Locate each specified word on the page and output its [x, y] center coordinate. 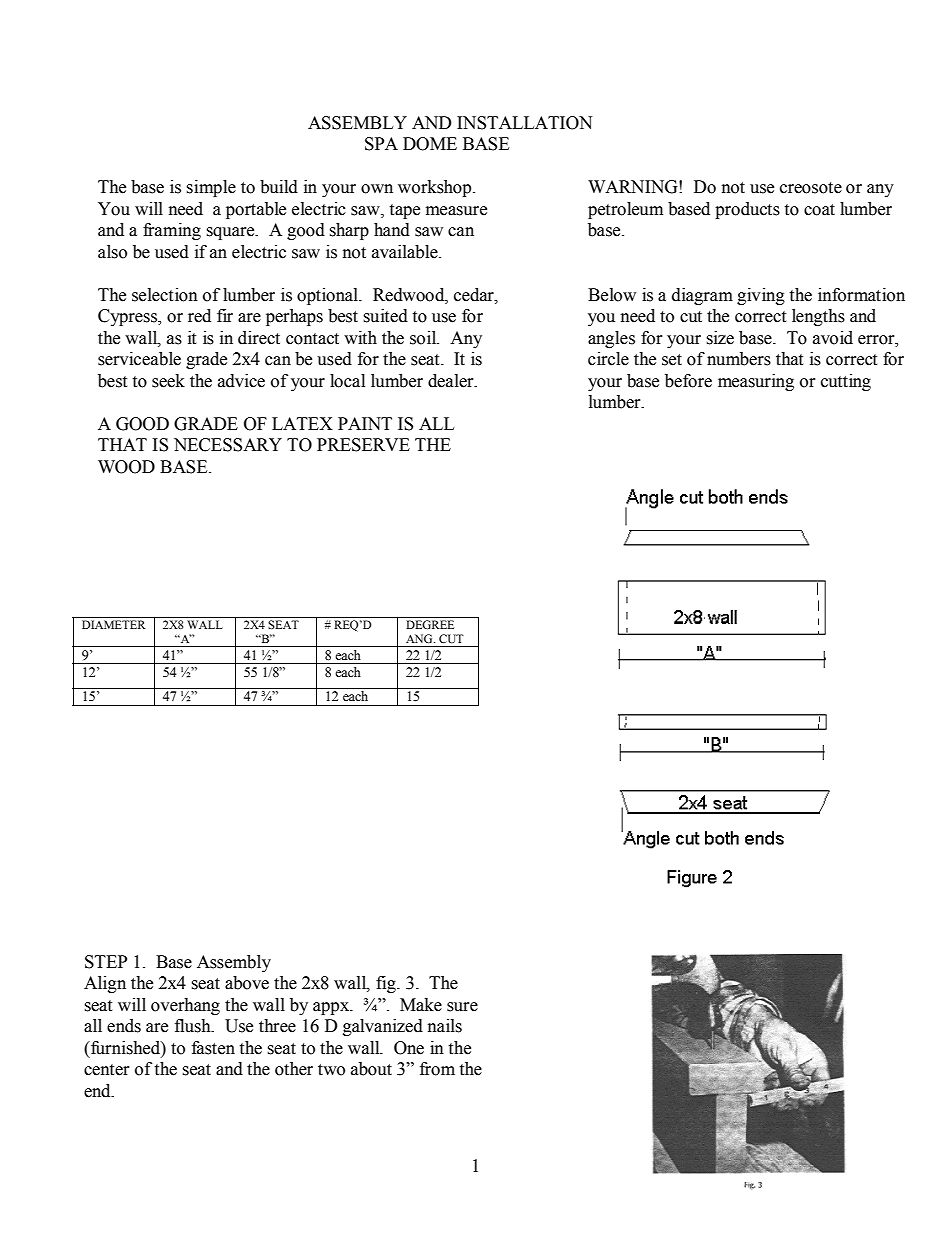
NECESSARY [228, 445]
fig [387, 984]
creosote [811, 188]
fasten [213, 1048]
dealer [452, 381]
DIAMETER [114, 624]
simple [211, 188]
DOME [430, 144]
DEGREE [430, 624]
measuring [756, 382]
